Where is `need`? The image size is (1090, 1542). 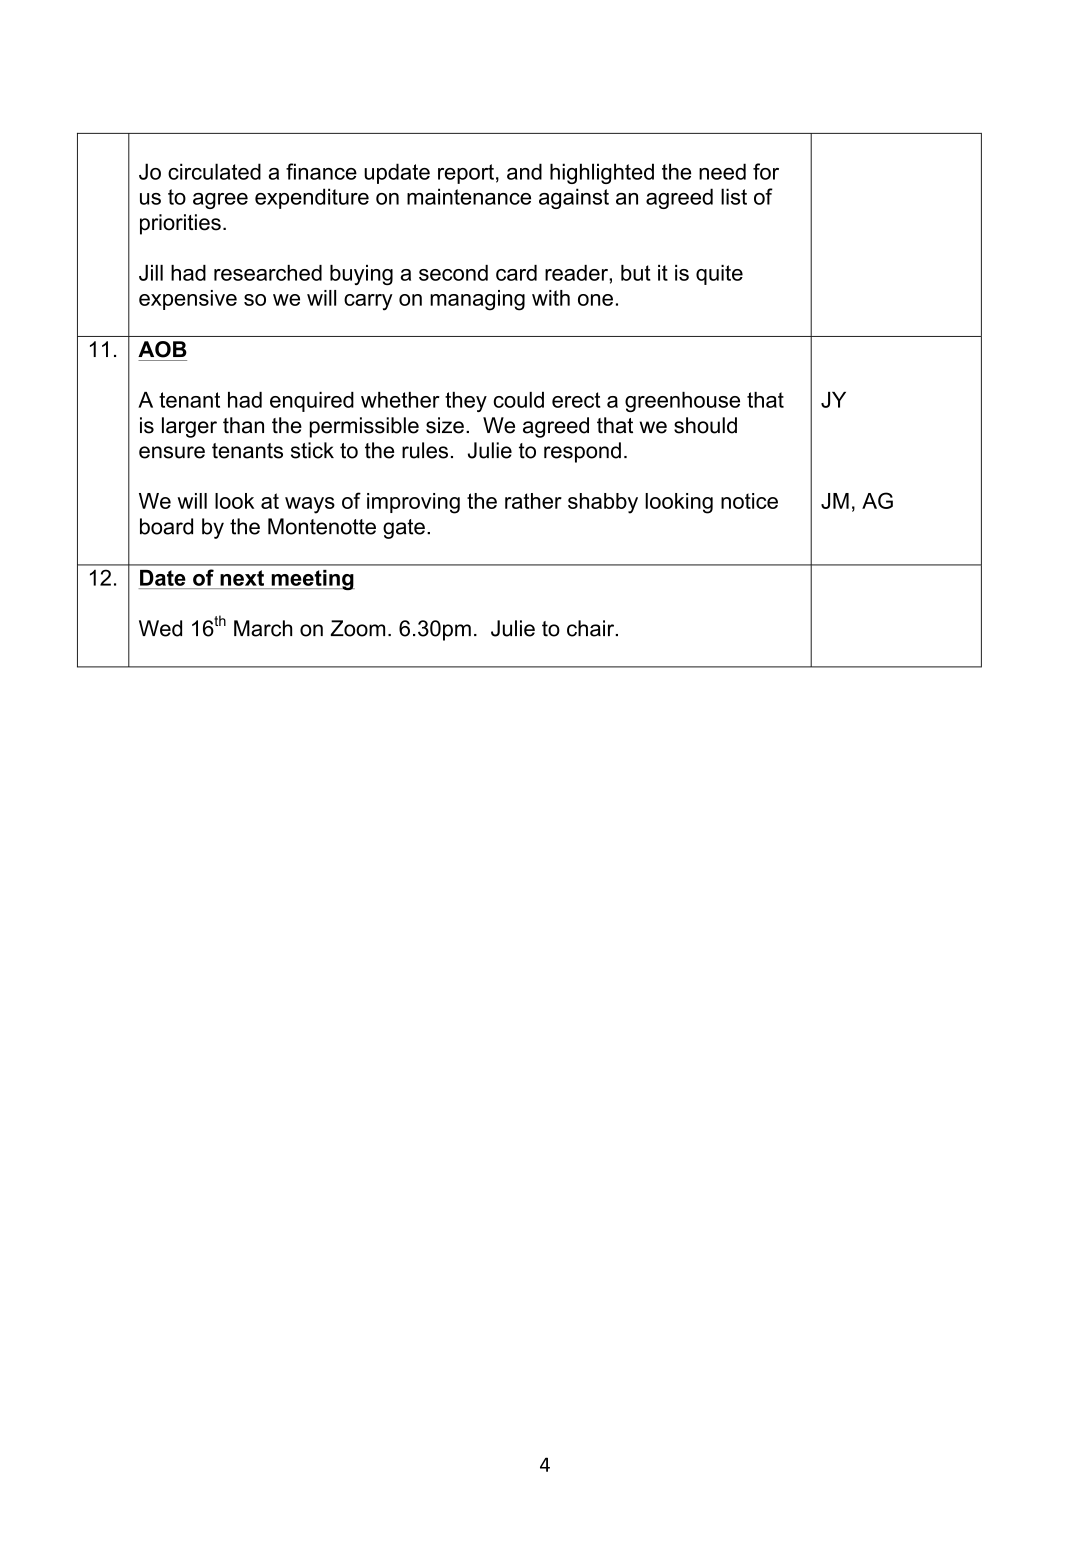
need is located at coordinates (722, 171).
